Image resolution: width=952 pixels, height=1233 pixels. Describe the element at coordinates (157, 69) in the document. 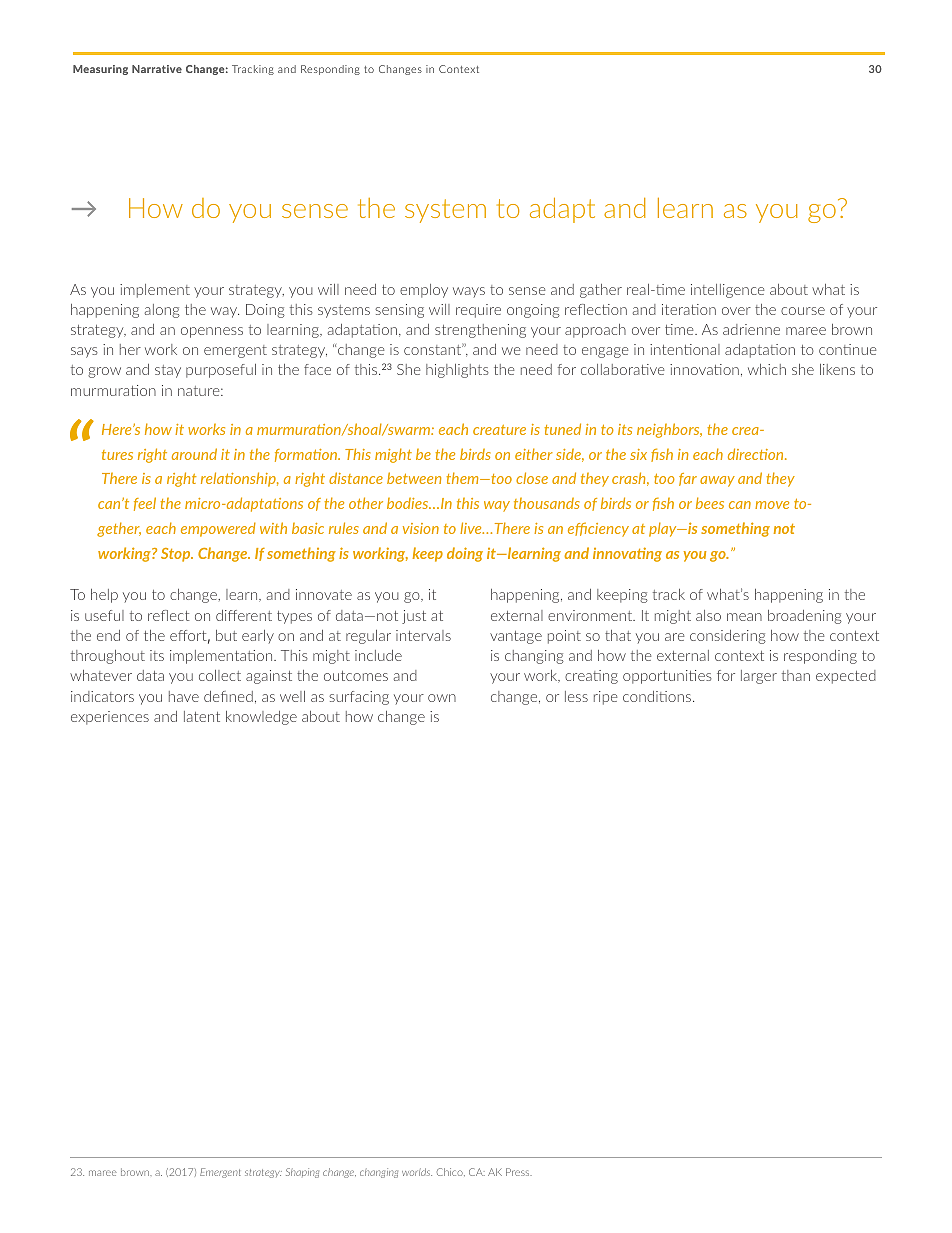

I see `Narrative` at that location.
